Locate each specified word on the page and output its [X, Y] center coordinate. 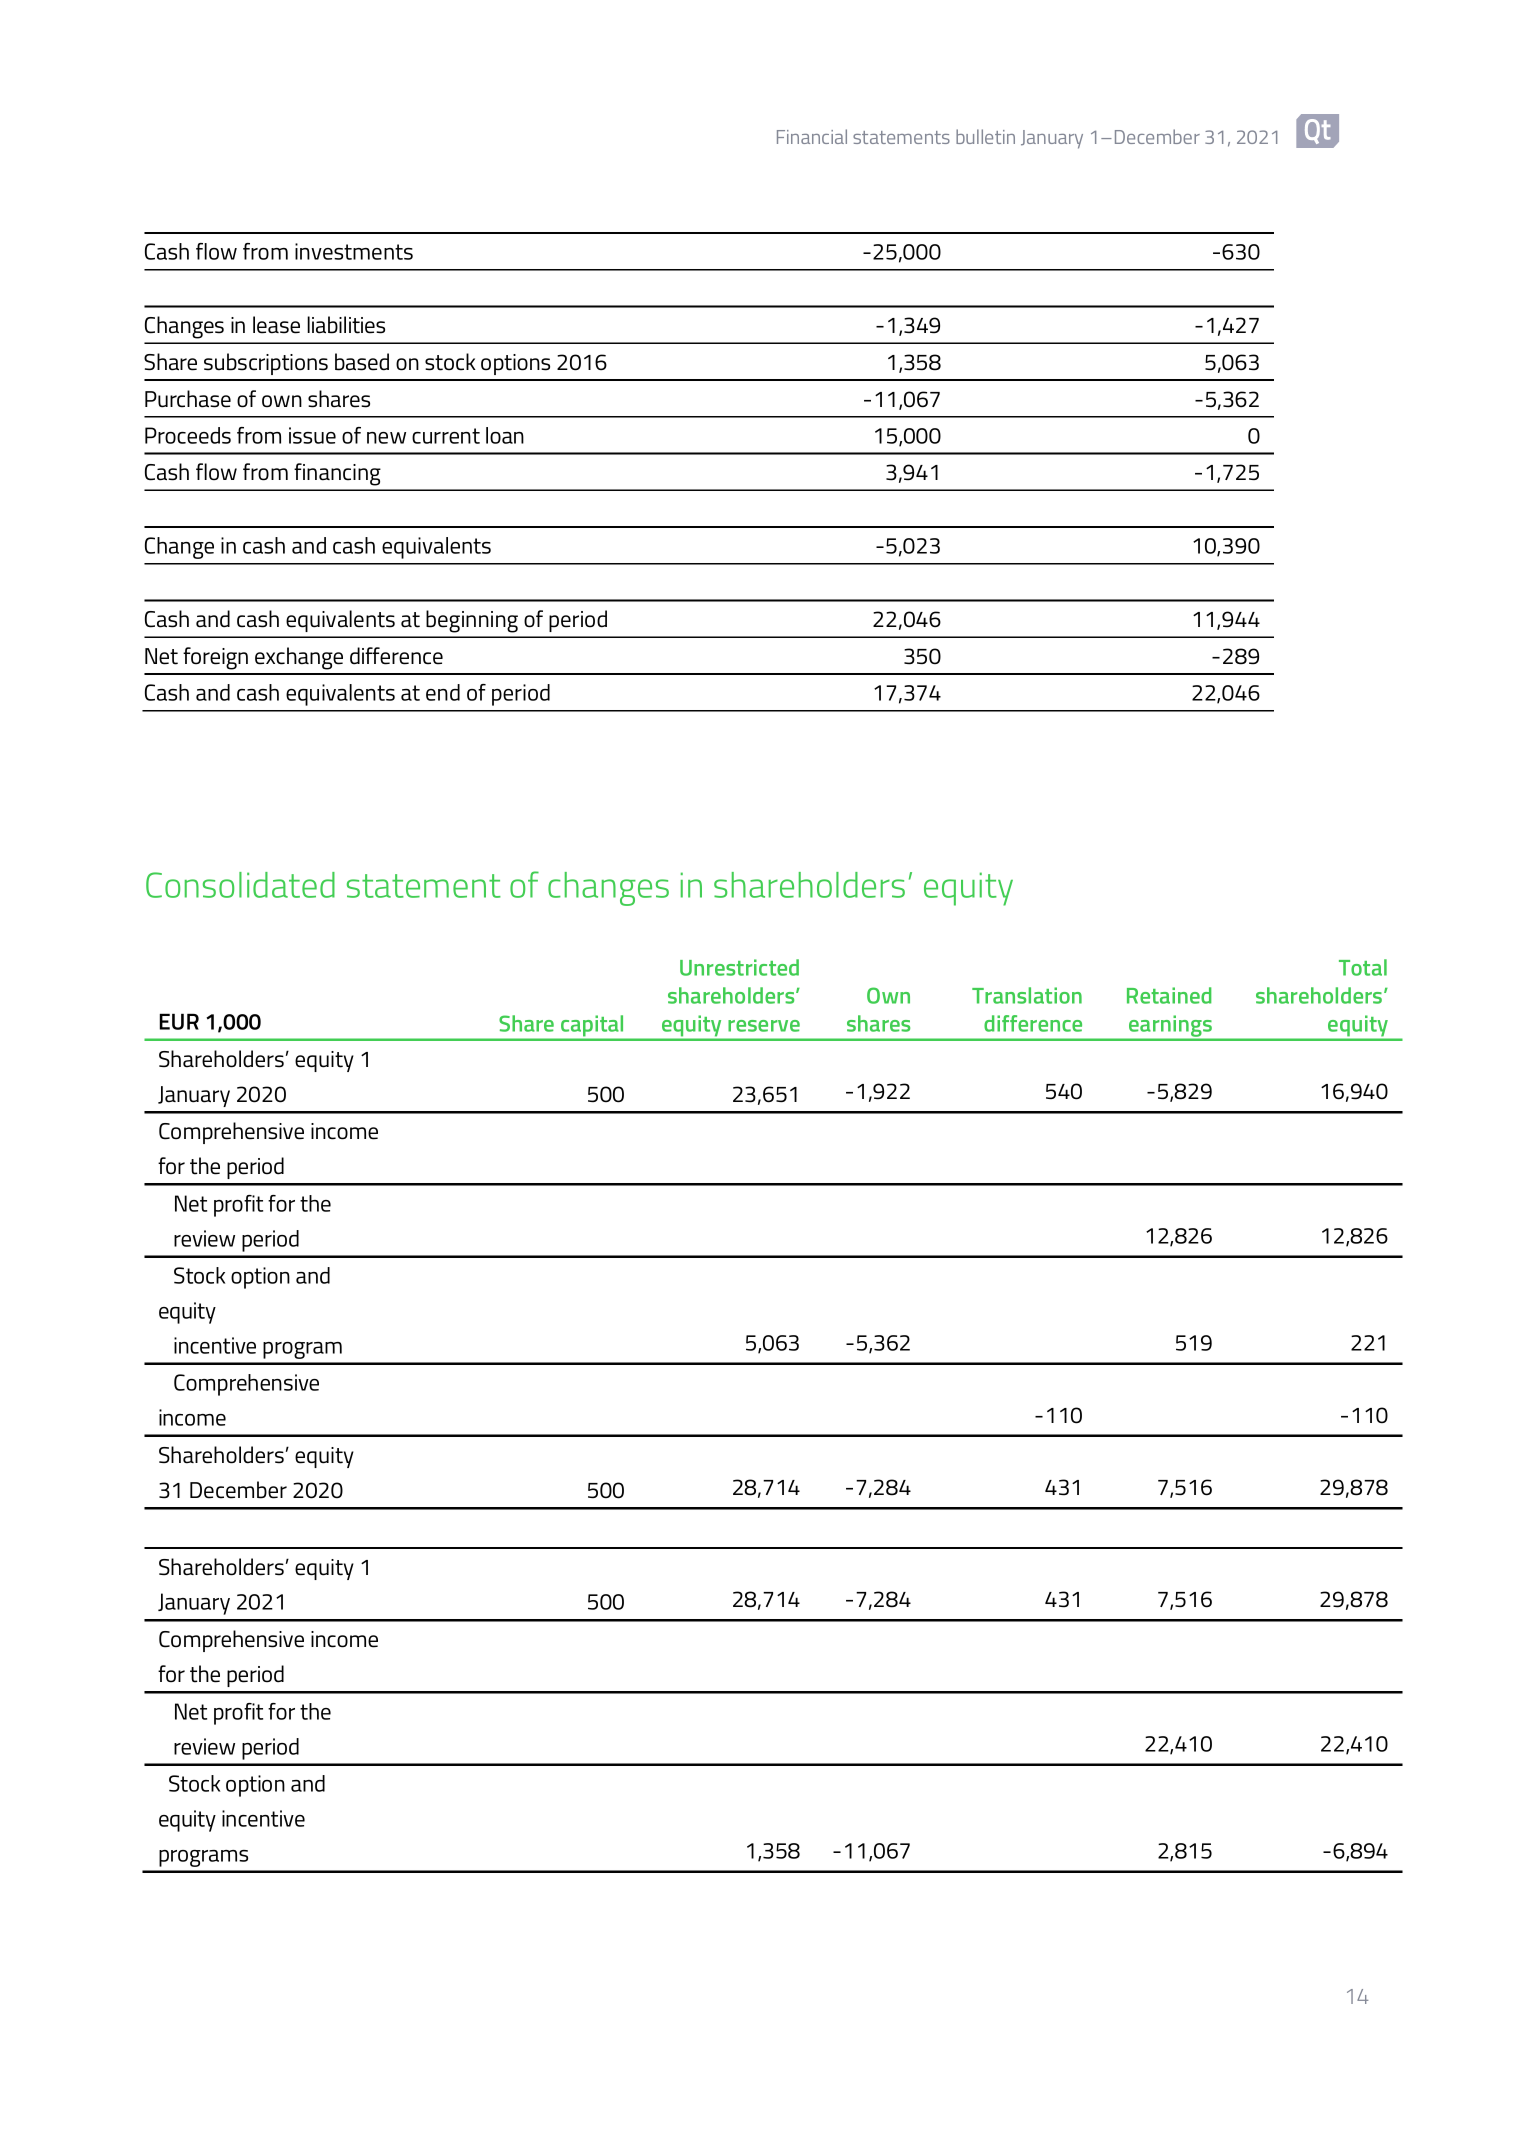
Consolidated [240, 885]
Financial [812, 136]
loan [505, 435]
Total [1363, 967]
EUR [179, 1021]
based [362, 362]
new [386, 438]
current [446, 436]
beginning [472, 621]
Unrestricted [739, 967]
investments [354, 251]
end [443, 692]
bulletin [985, 136]
